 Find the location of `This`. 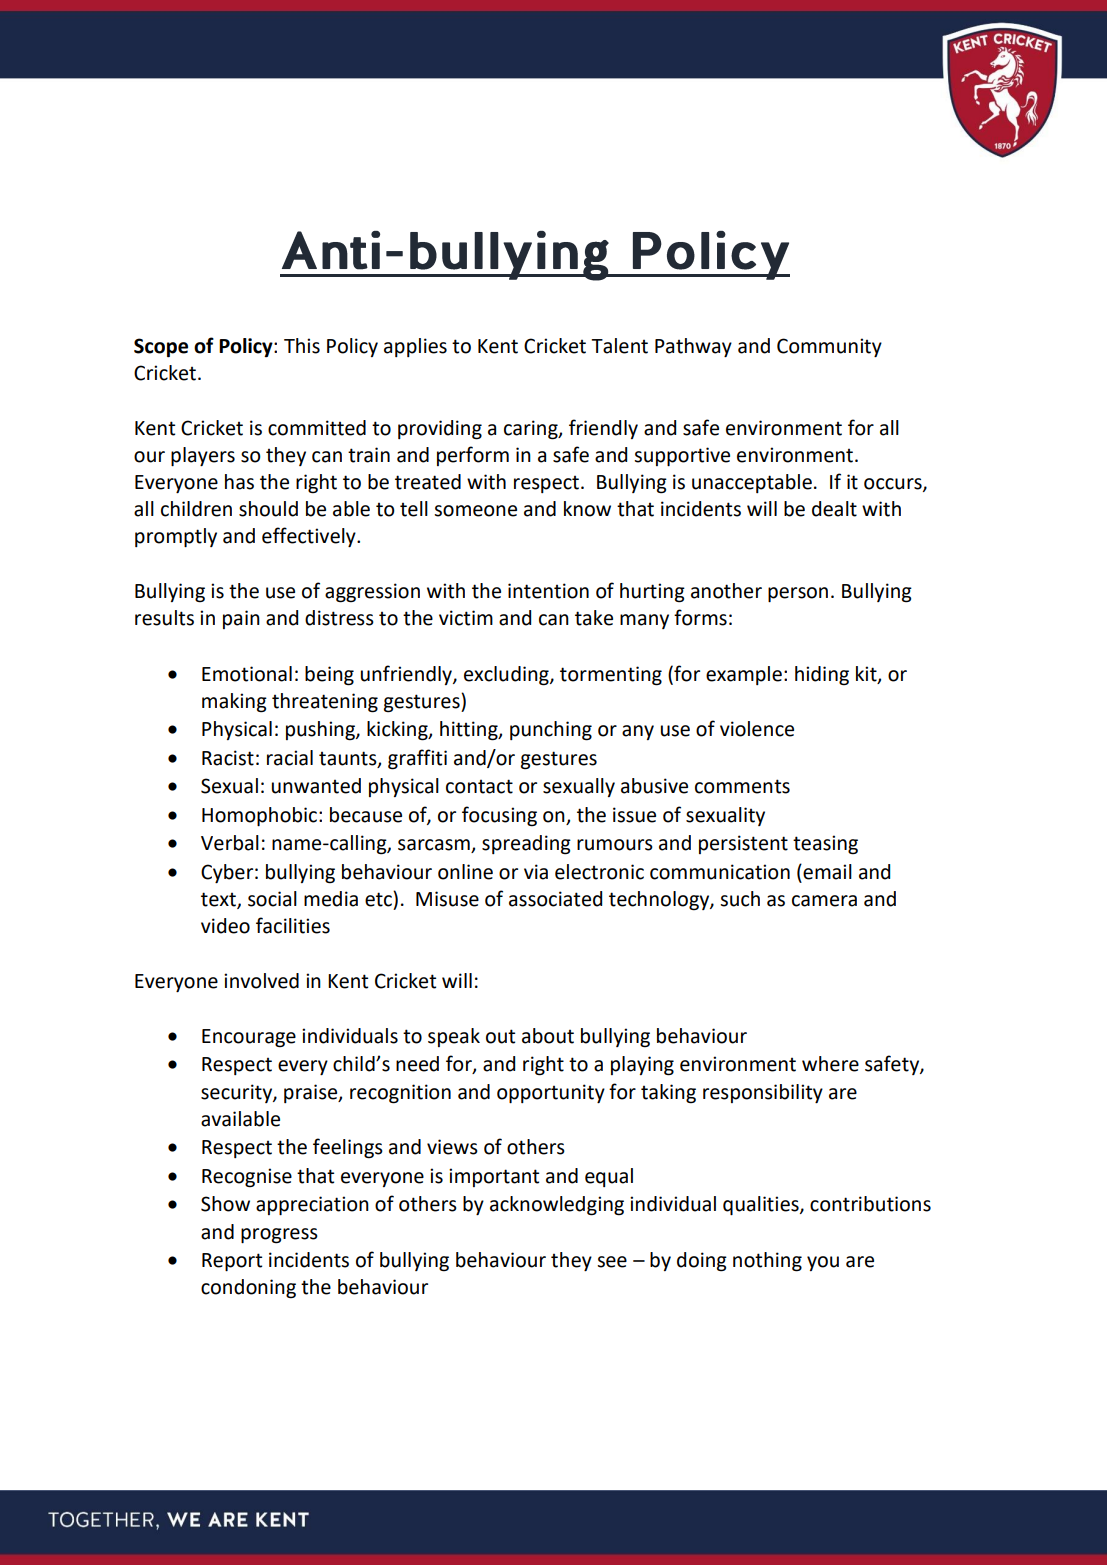

This is located at coordinates (302, 346).
